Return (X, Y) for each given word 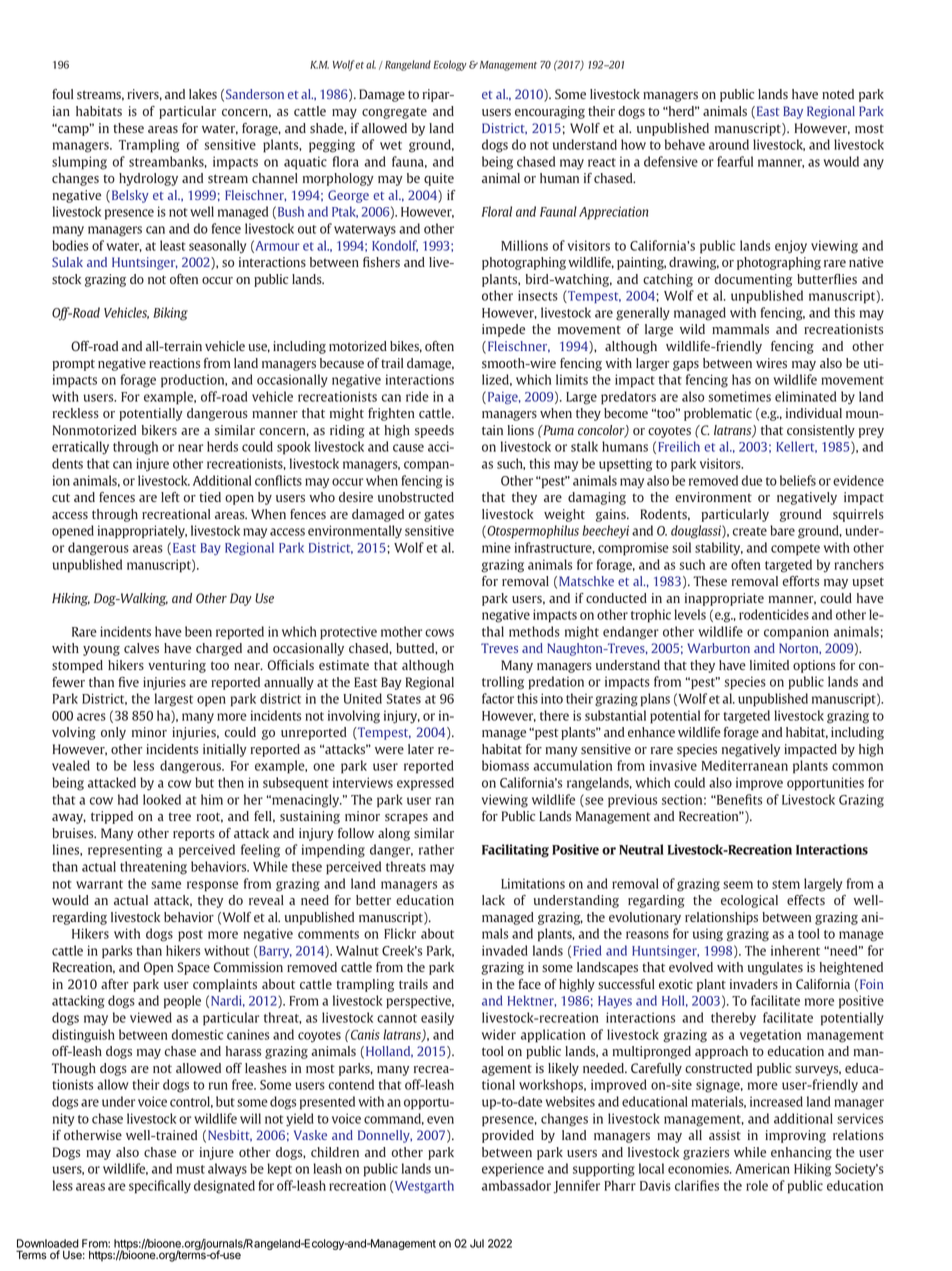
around (729, 144)
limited (769, 665)
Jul (477, 1243)
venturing (177, 666)
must (190, 1169)
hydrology (148, 179)
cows (439, 633)
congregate (394, 113)
